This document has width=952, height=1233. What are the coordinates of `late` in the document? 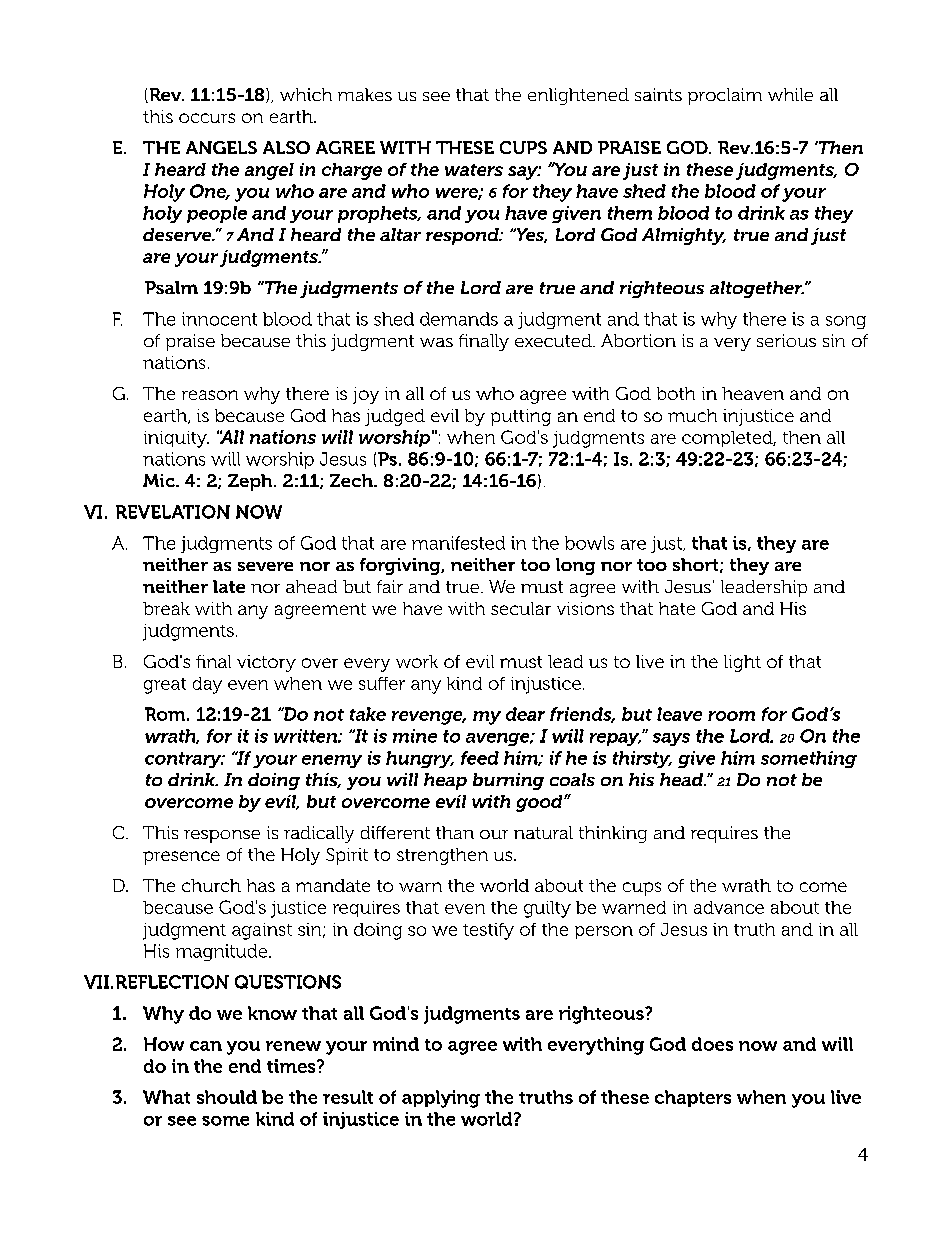 It's located at (229, 586).
